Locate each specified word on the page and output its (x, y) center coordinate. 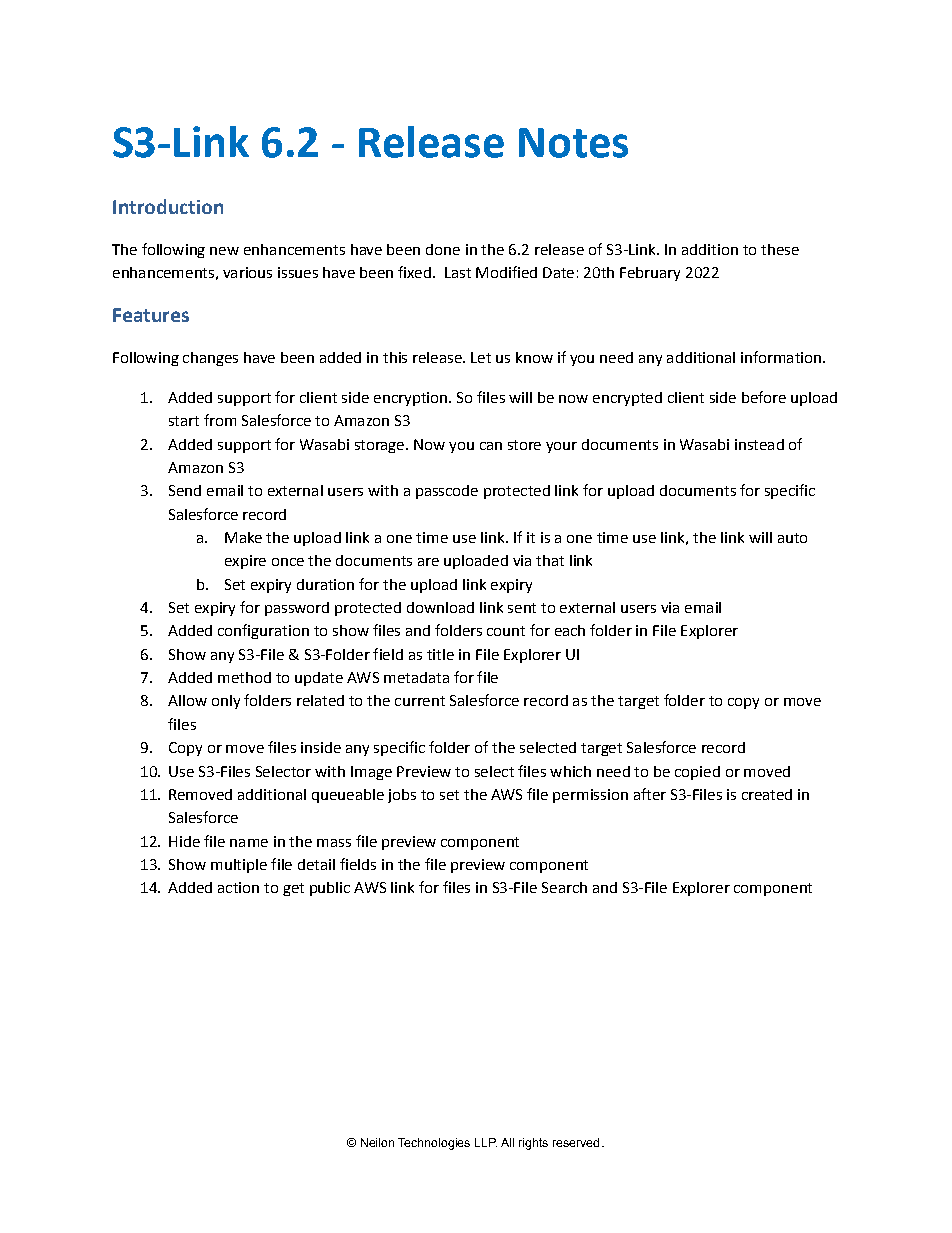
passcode (447, 492)
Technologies (434, 1144)
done (443, 249)
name (249, 843)
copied (697, 773)
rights (533, 1144)
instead (759, 444)
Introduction (168, 206)
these (780, 249)
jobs (402, 796)
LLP (486, 1142)
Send (185, 490)
